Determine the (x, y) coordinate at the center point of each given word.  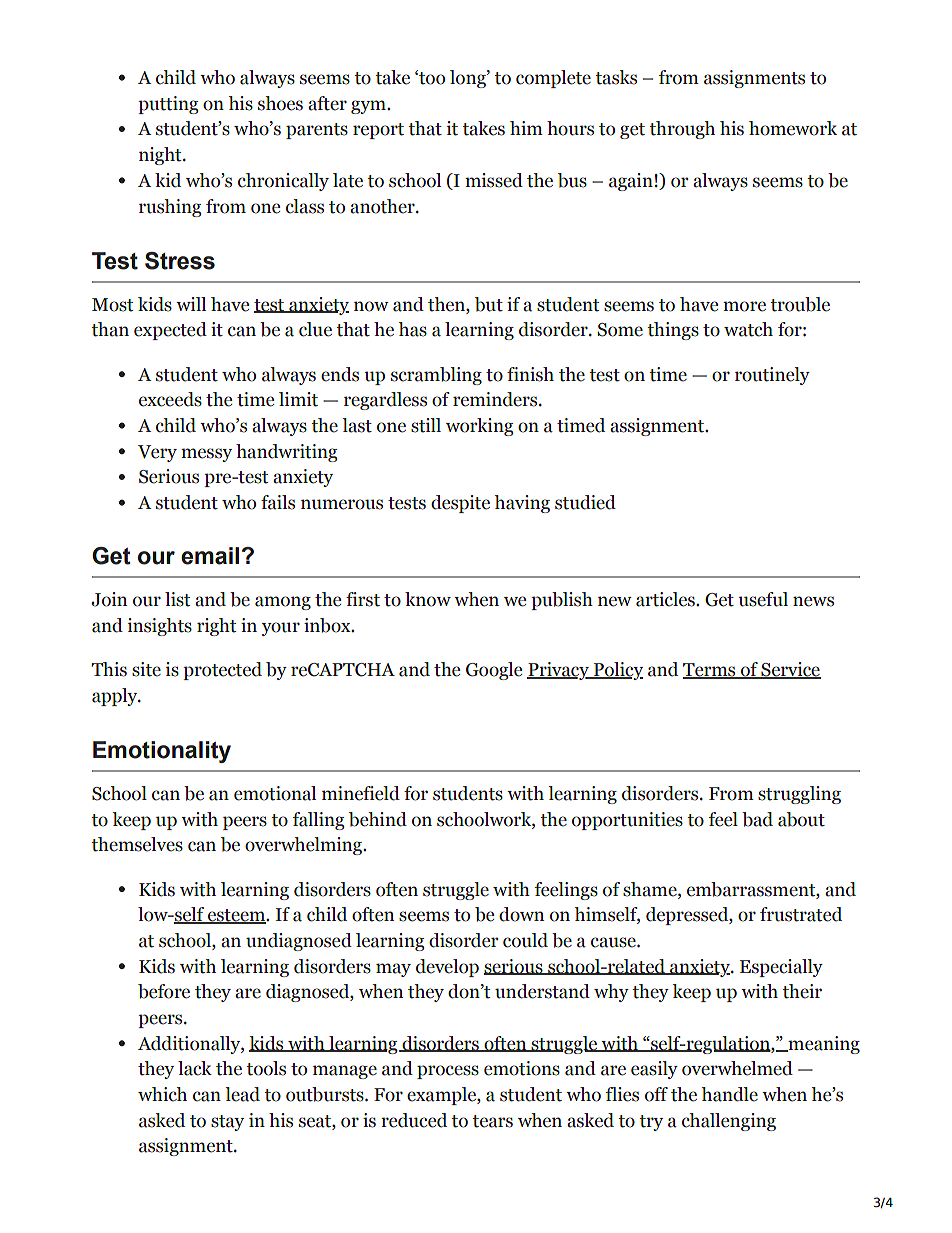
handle (729, 1094)
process (448, 1072)
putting (168, 105)
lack (195, 1068)
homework (793, 128)
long (469, 79)
